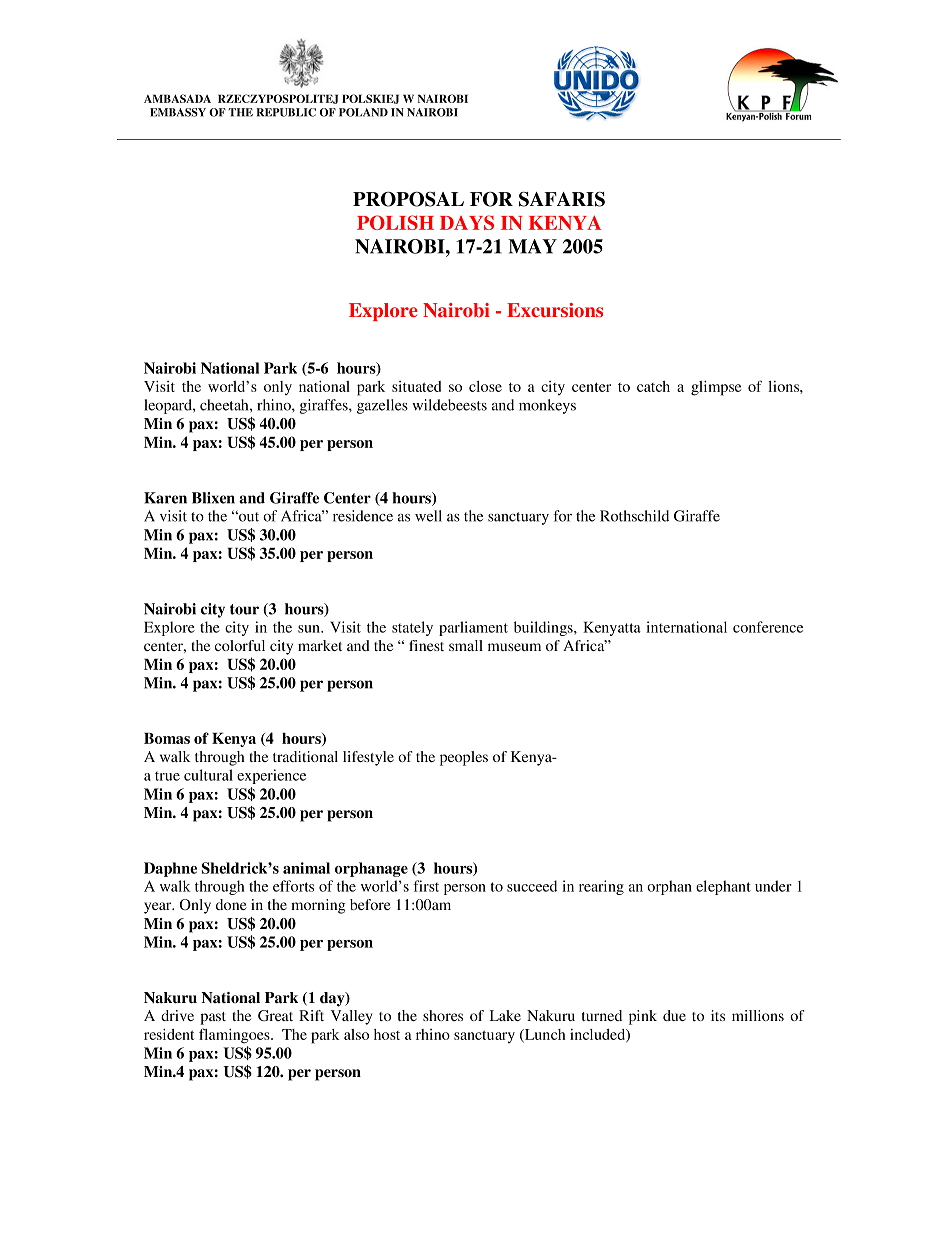 The width and height of the document is (952, 1233). What do you see at coordinates (286, 112) in the document?
I see `REPUBLIC` at bounding box center [286, 112].
